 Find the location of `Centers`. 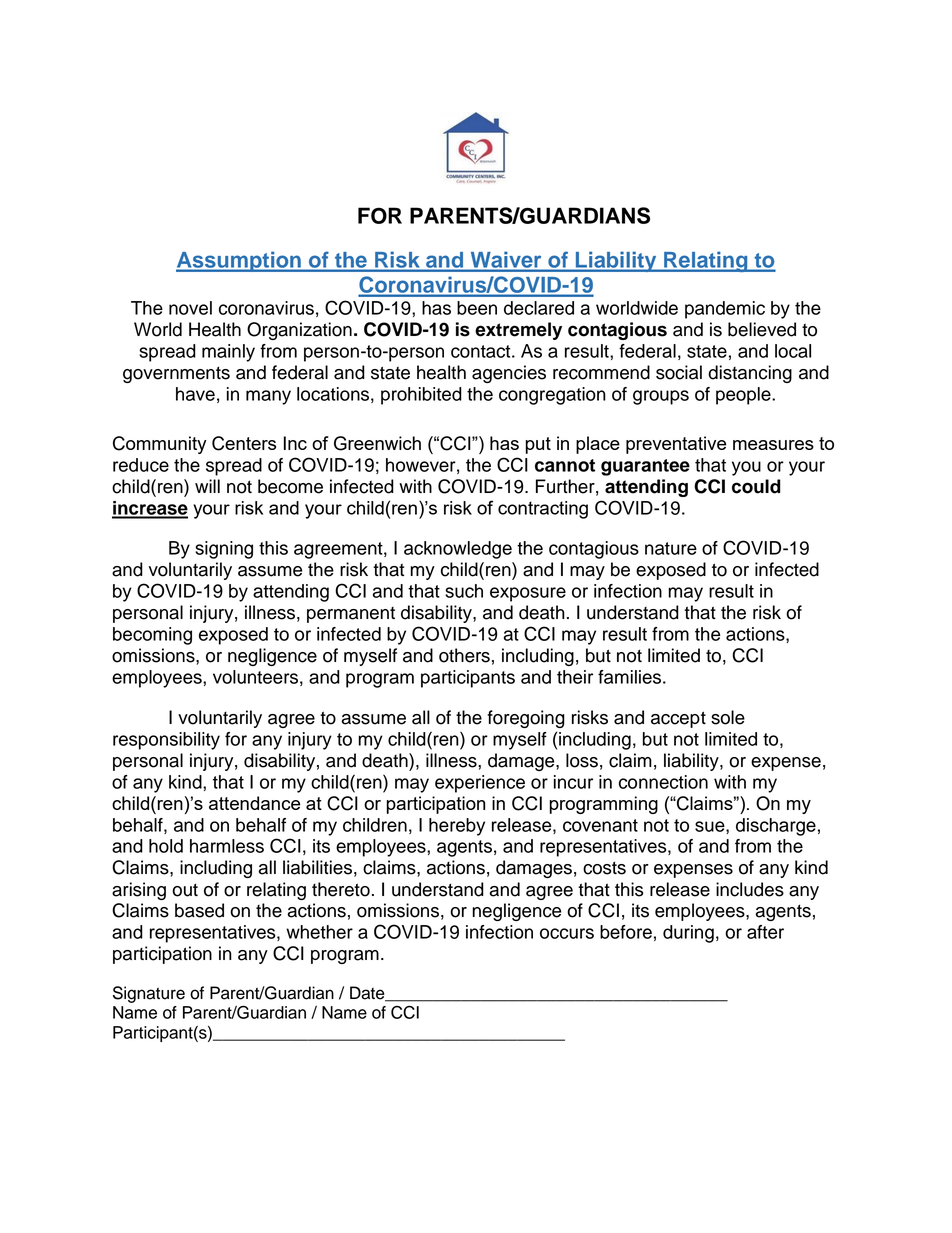

Centers is located at coordinates (244, 443).
